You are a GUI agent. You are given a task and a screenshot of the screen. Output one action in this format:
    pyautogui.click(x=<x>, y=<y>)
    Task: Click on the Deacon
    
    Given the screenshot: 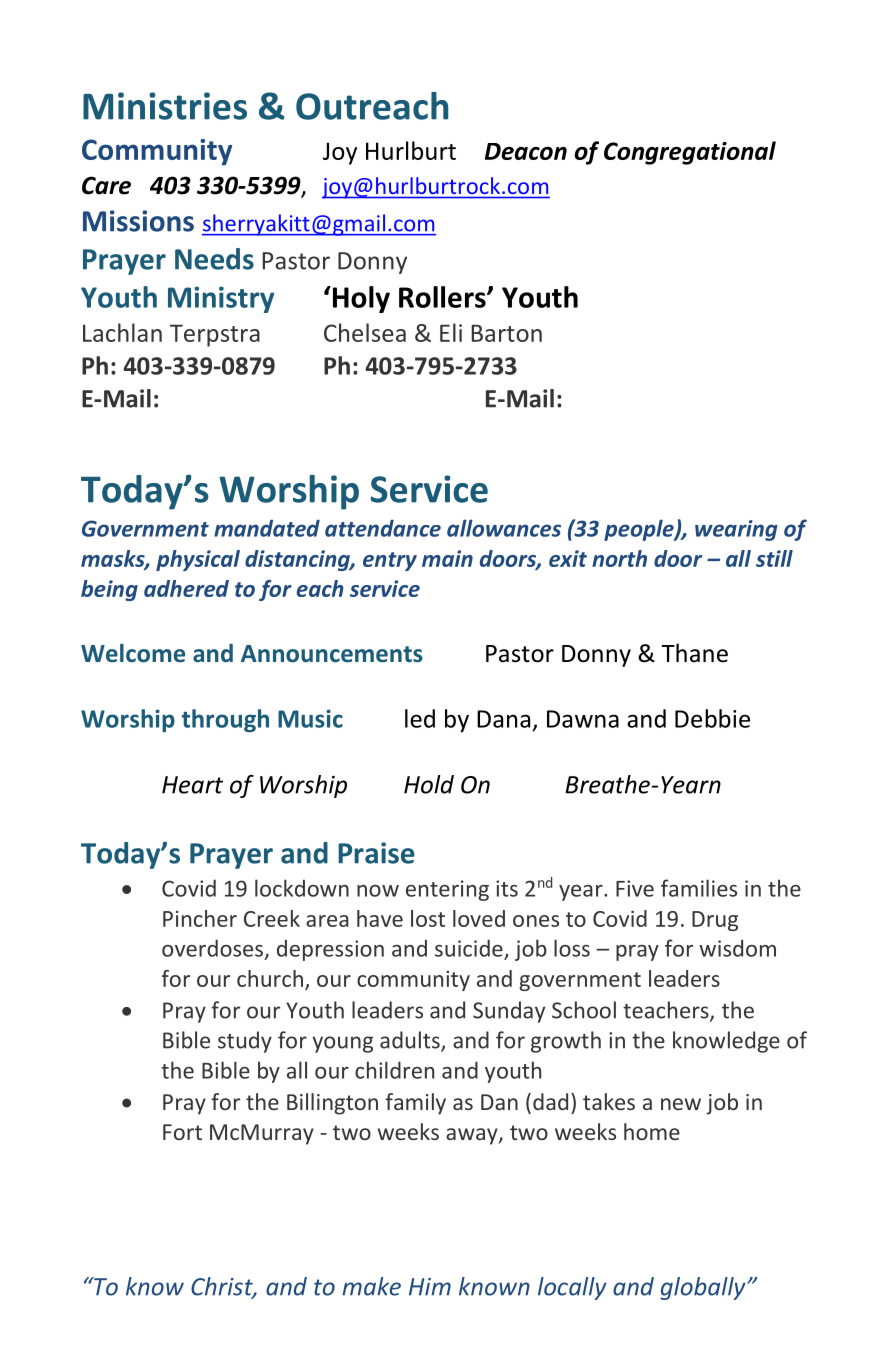 What is the action you would take?
    pyautogui.click(x=526, y=151)
